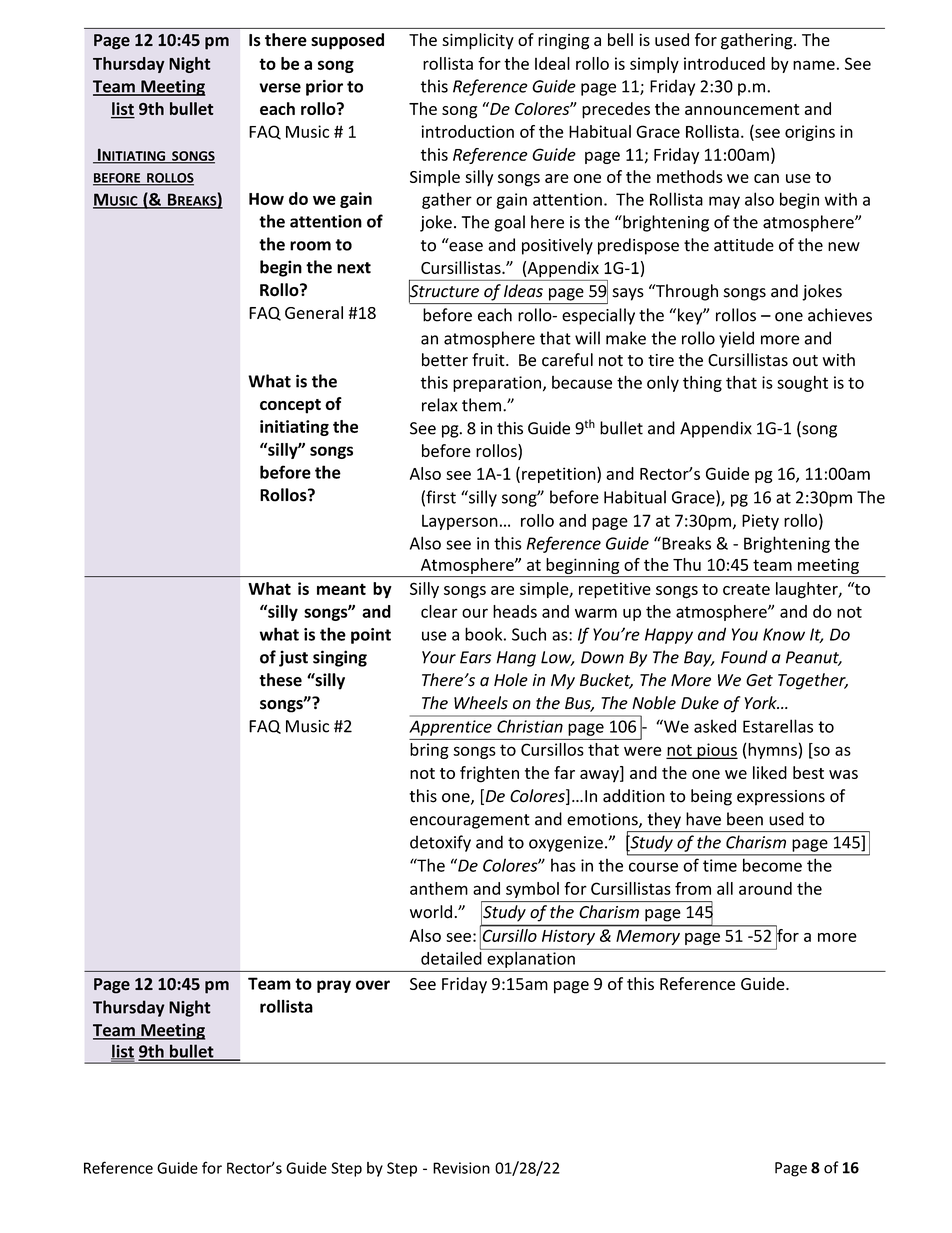 This document has height=1233, width=952. I want to click on Revision, so click(461, 1168).
